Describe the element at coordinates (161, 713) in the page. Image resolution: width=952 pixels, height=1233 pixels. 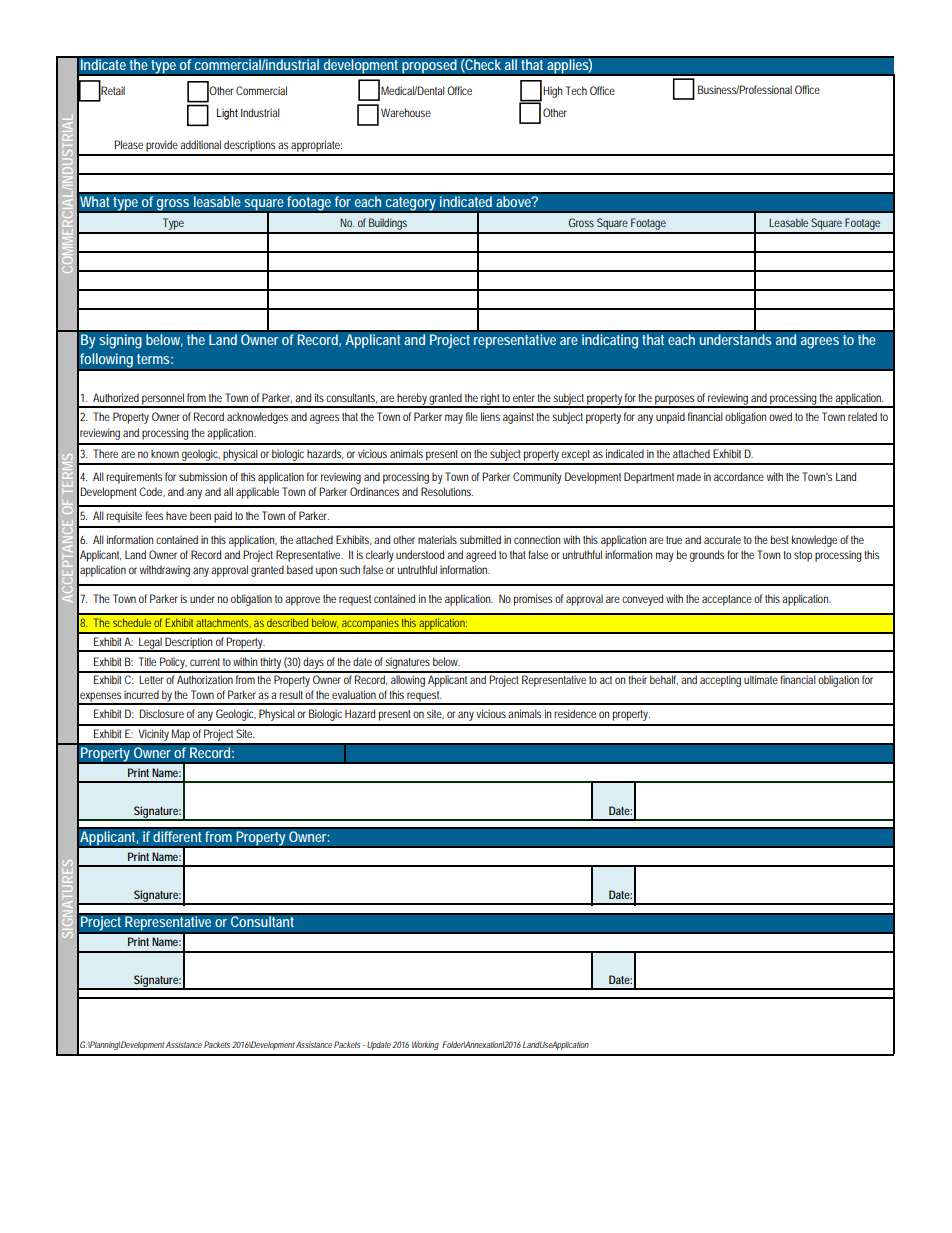
I see `Disclosure` at that location.
